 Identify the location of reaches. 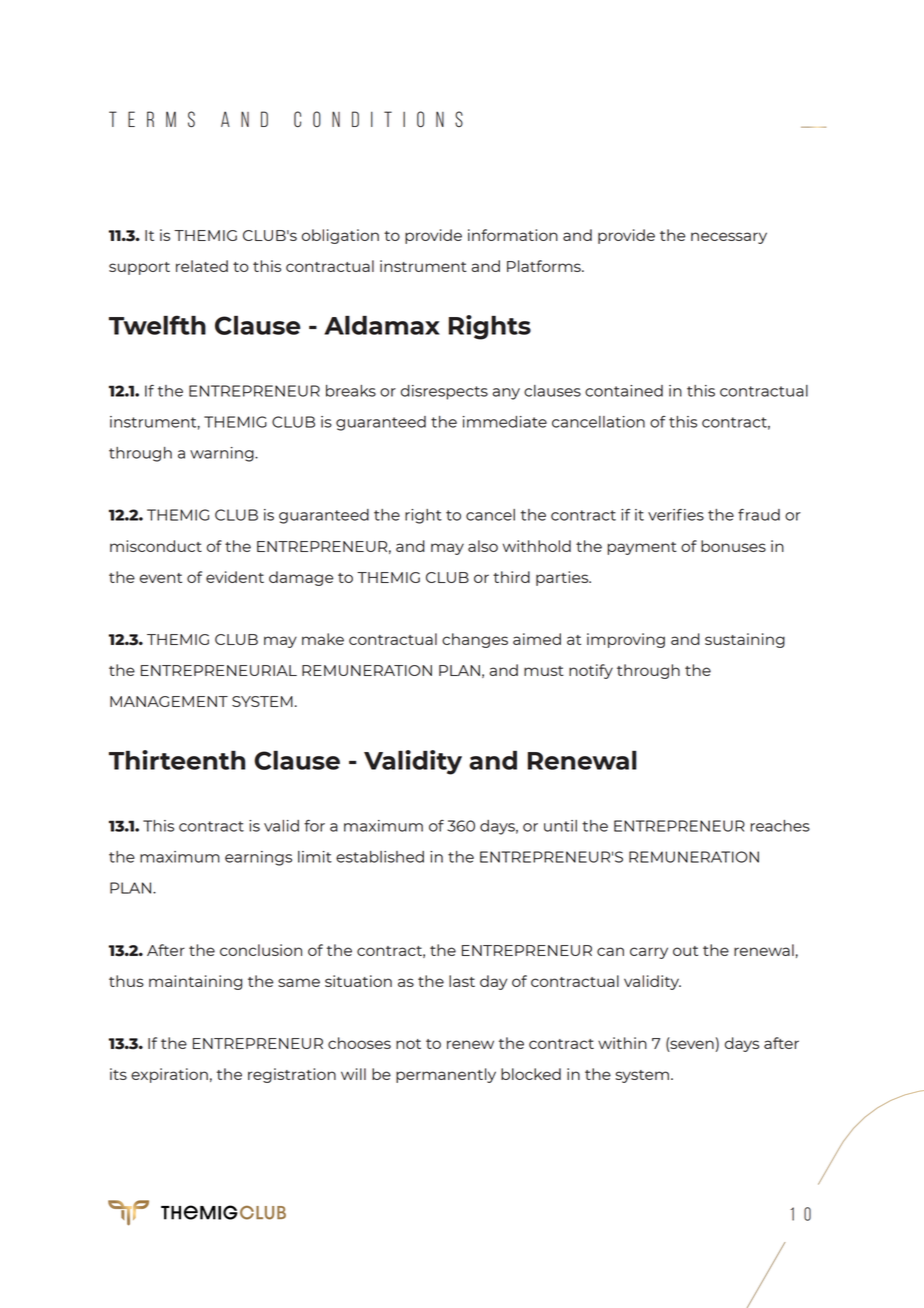
(780, 826).
